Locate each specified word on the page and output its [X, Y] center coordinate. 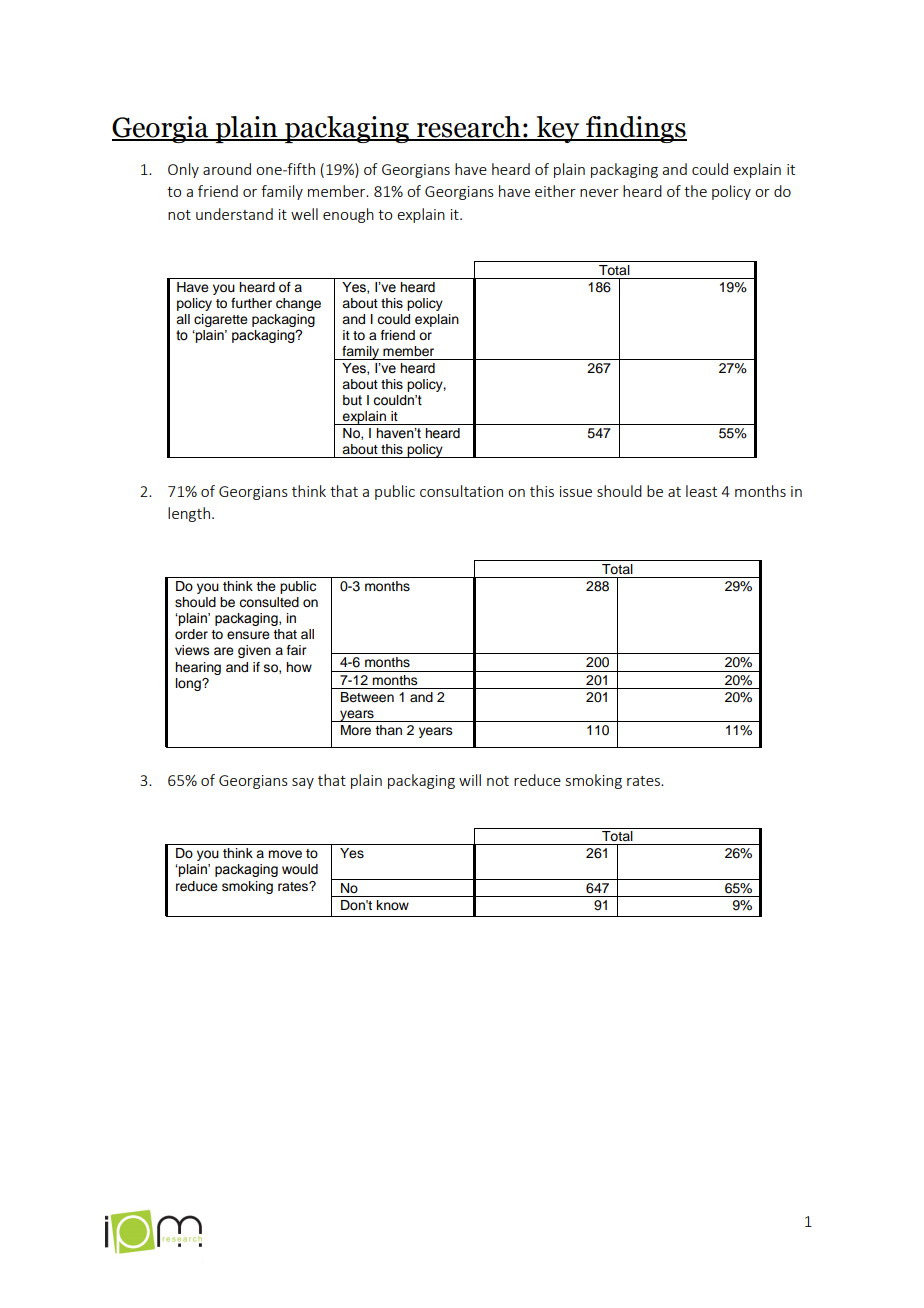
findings [635, 129]
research [469, 128]
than [388, 730]
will [470, 780]
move [285, 854]
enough [348, 215]
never [599, 193]
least [701, 491]
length [189, 514]
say [303, 783]
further [251, 303]
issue [576, 491]
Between [367, 697]
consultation [461, 491]
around [227, 169]
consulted [269, 602]
